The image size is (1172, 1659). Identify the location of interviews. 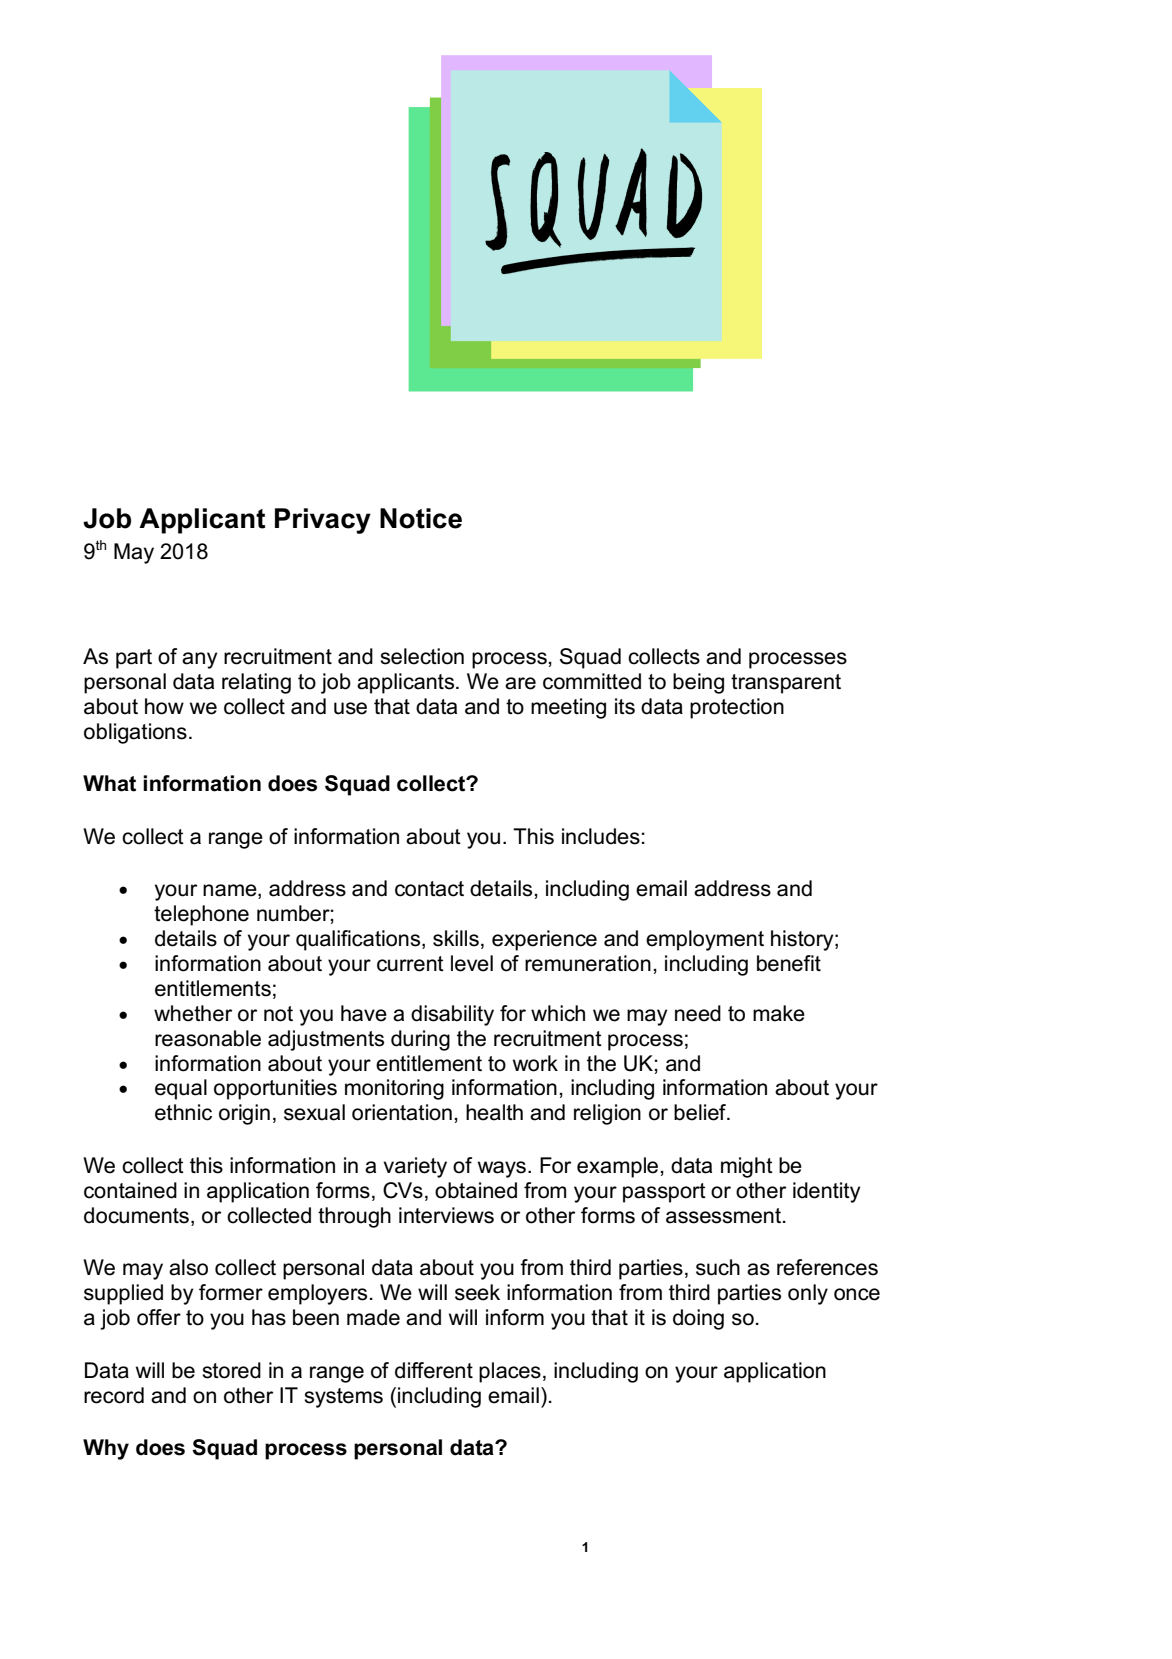
(446, 1215).
